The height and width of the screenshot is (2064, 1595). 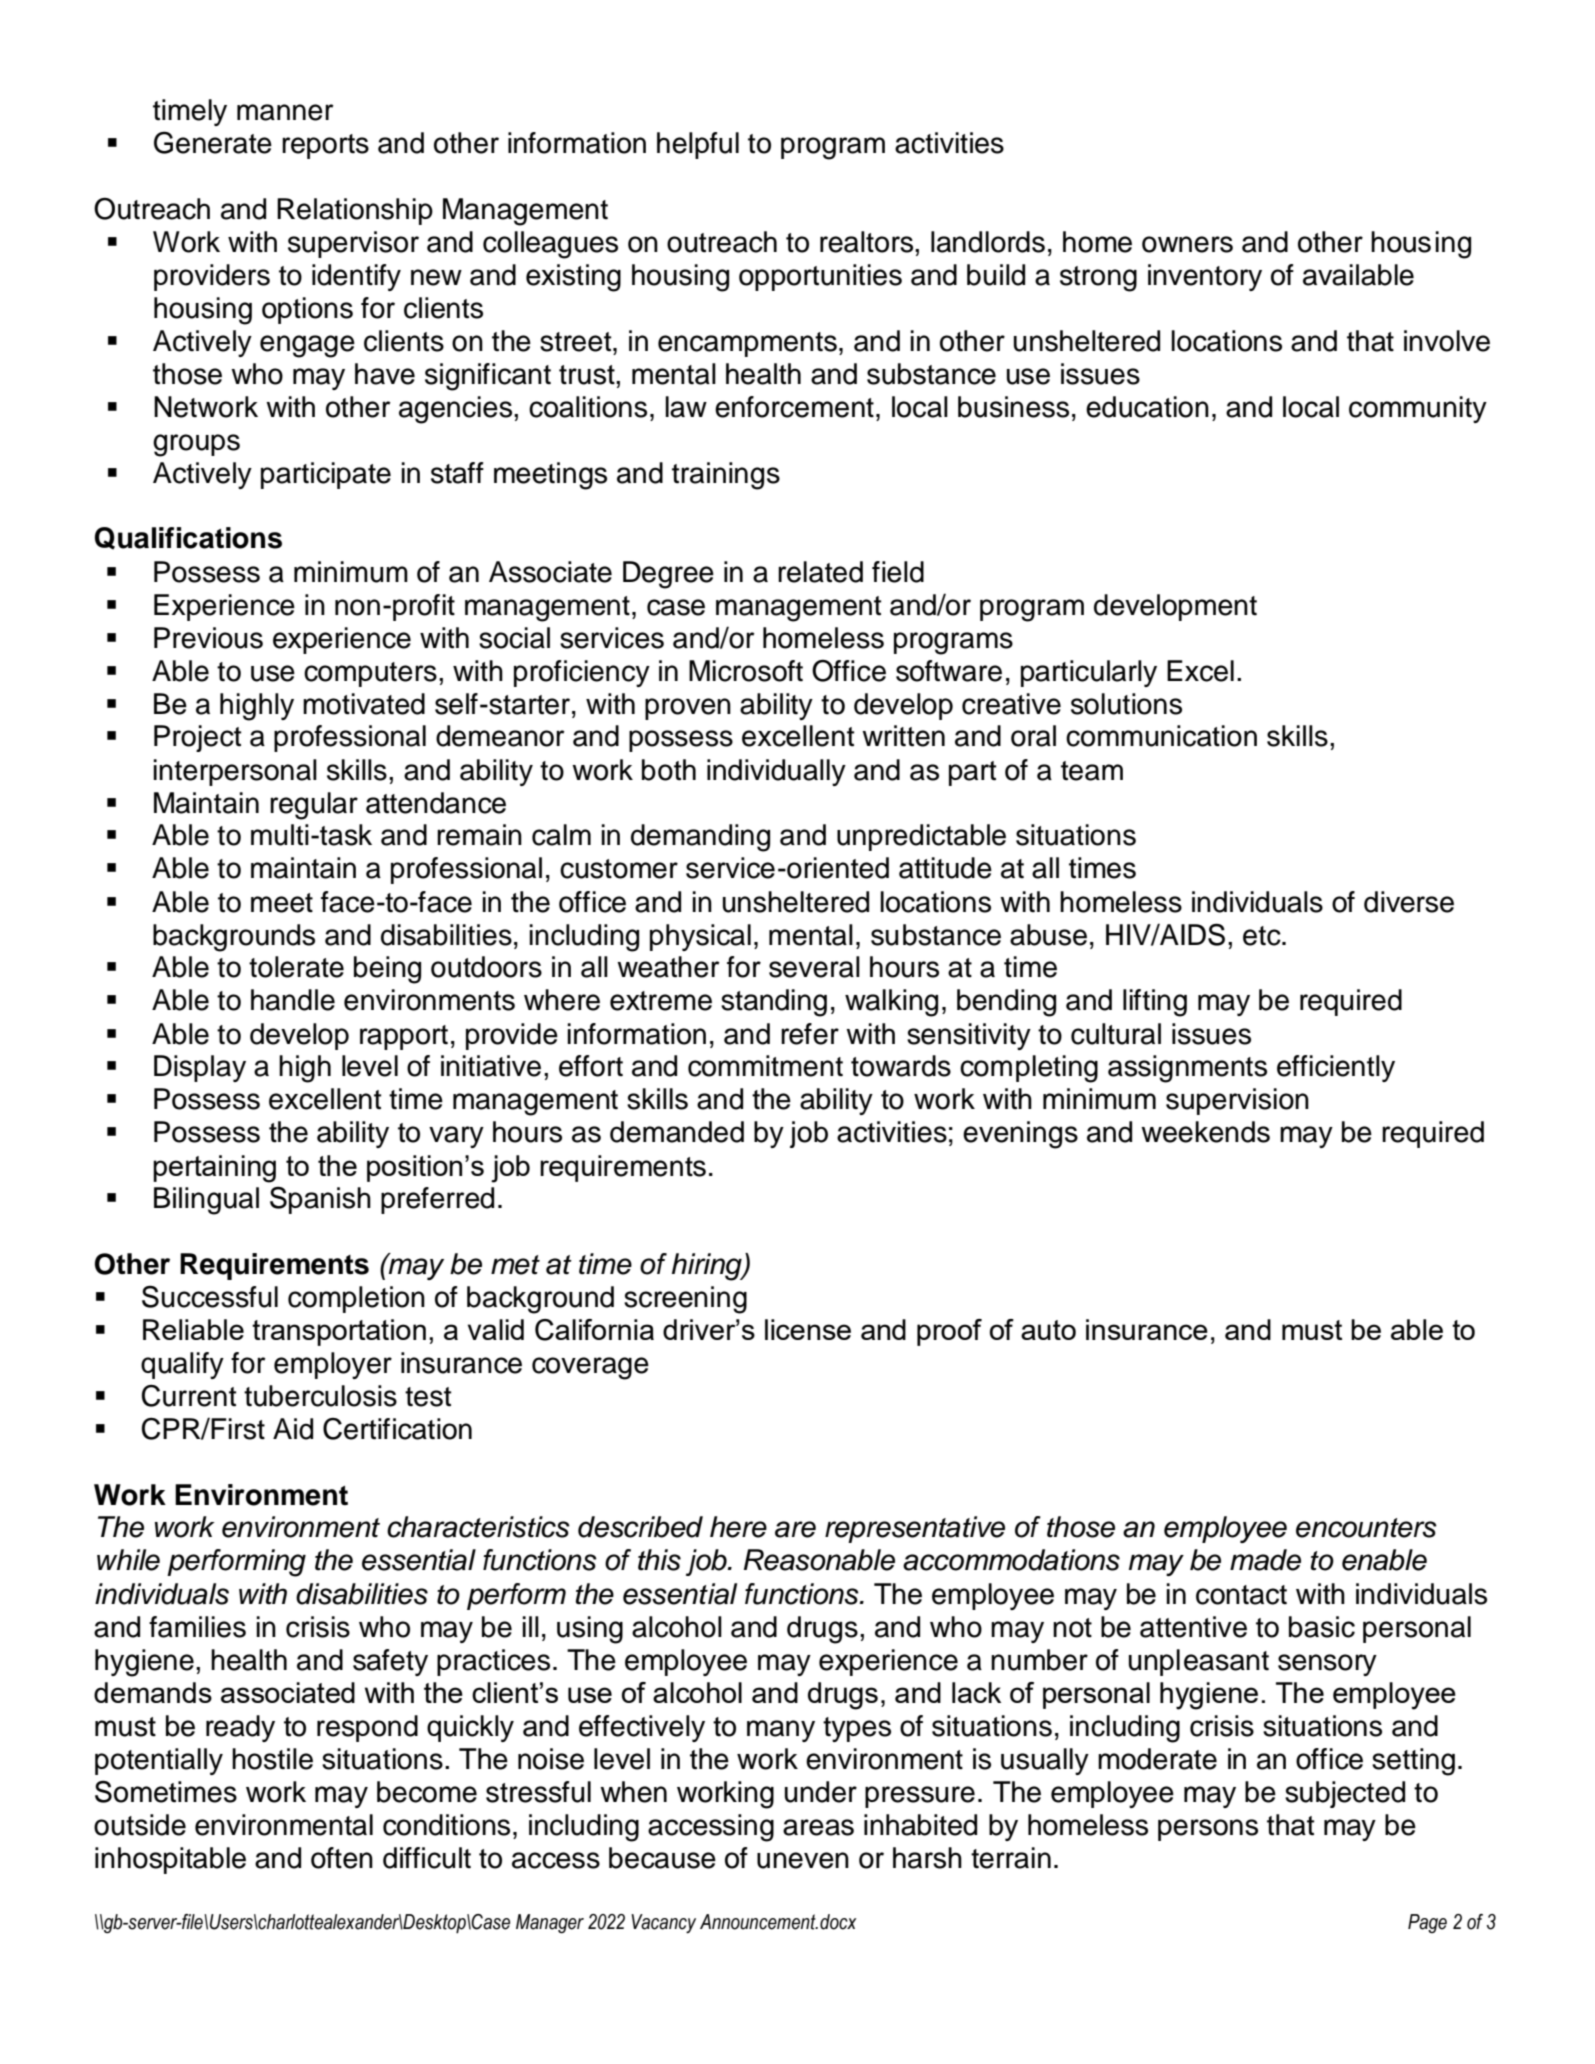 I want to click on auto, so click(x=1048, y=1330).
